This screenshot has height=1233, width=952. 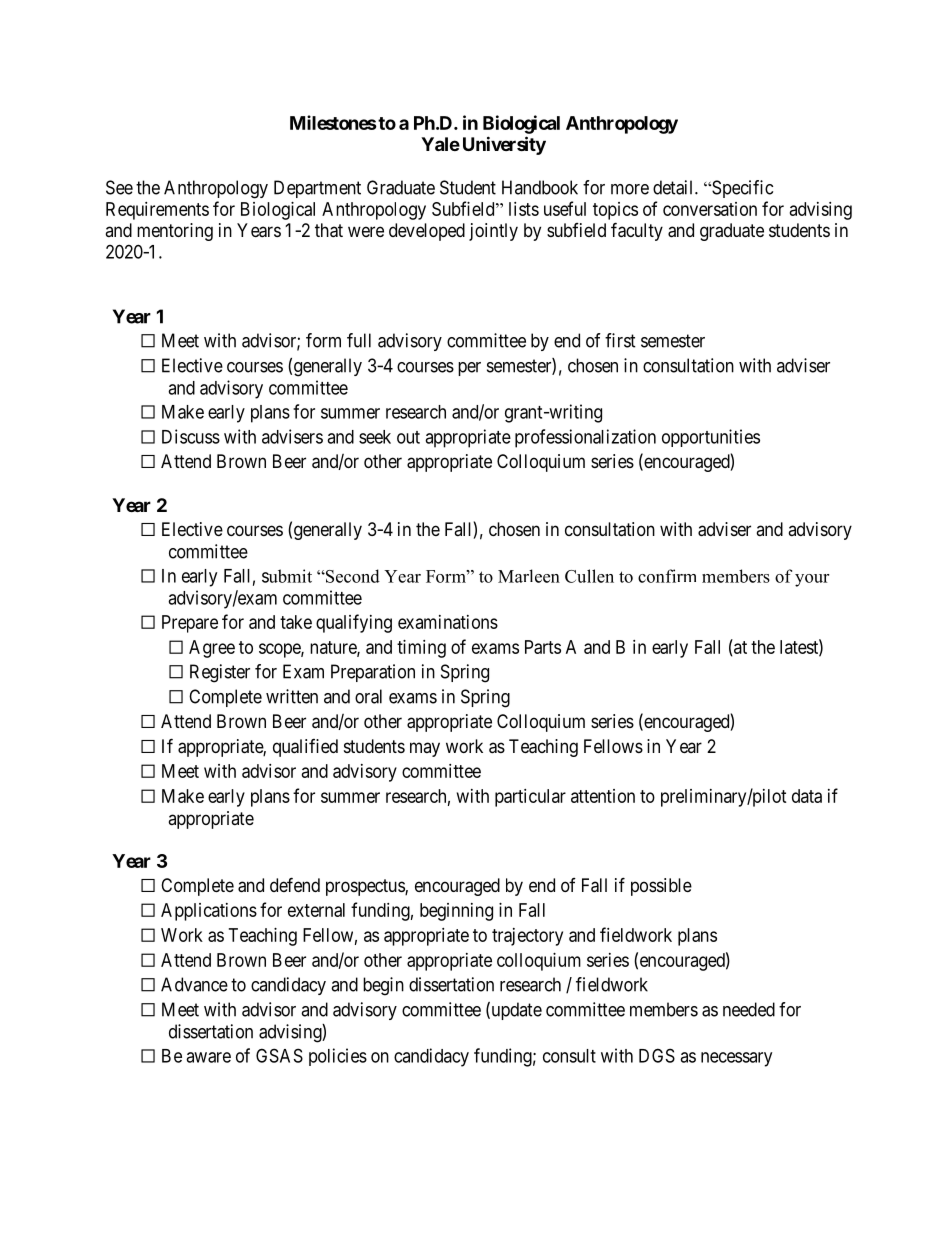 What do you see at coordinates (317, 189) in the screenshot?
I see `Department` at bounding box center [317, 189].
